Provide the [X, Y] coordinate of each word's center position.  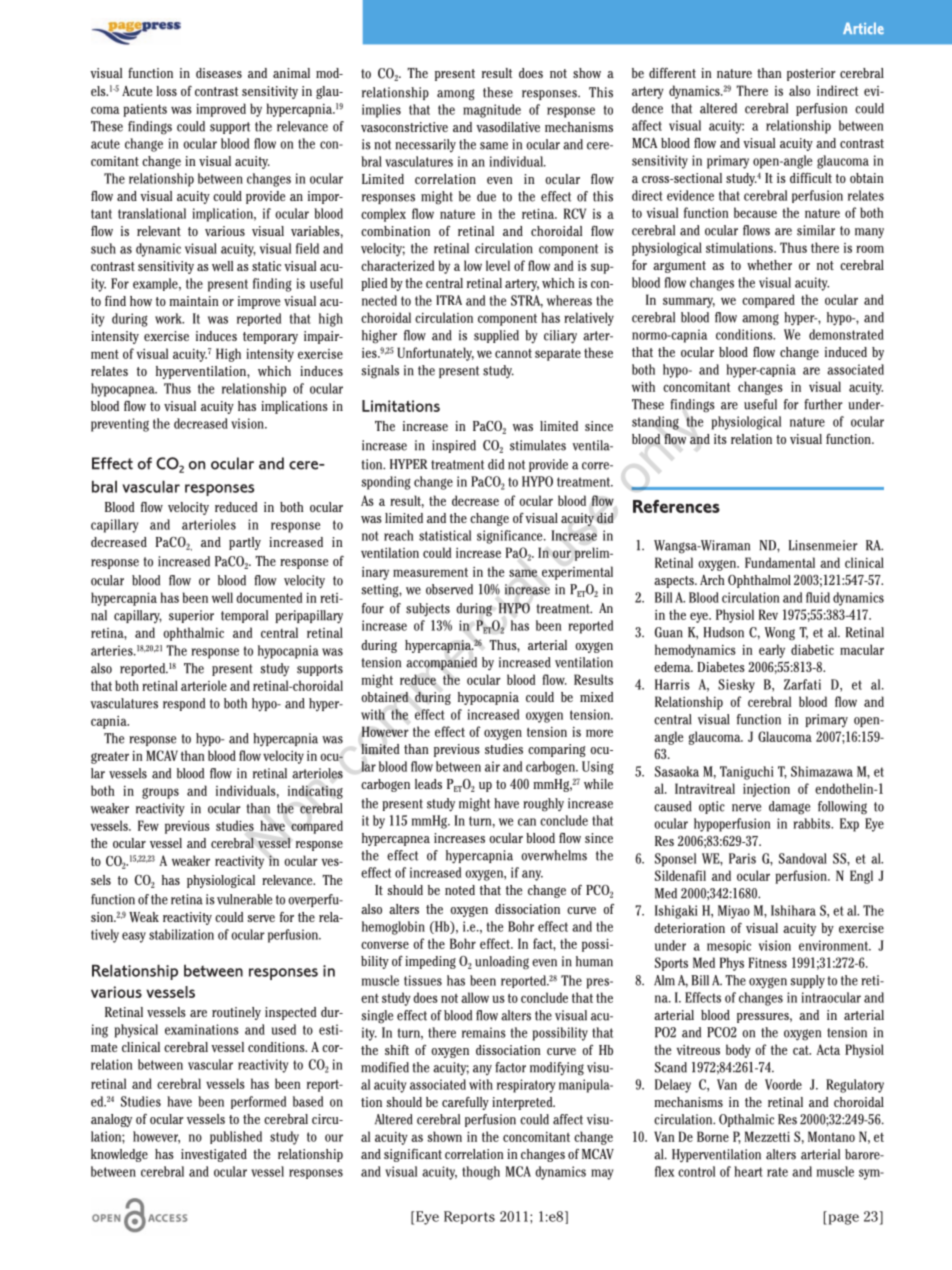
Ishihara [793, 910]
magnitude [492, 111]
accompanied [441, 663]
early [772, 651]
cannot [513, 353]
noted [460, 890]
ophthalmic [193, 634]
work [169, 318]
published [236, 1137]
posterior [811, 74]
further [823, 404]
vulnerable [244, 899]
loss [166, 91]
